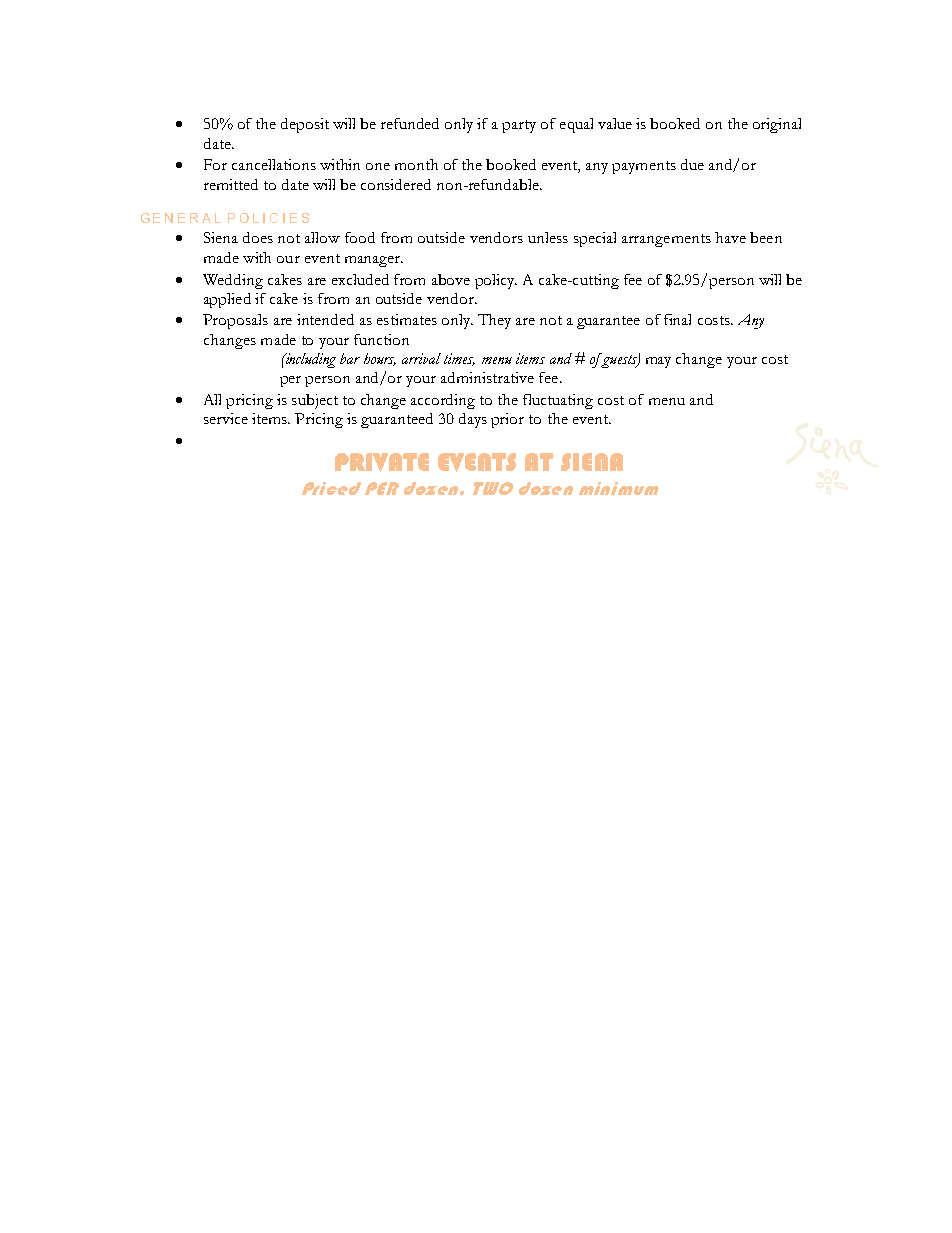 This screenshot has width=952, height=1233. What do you see at coordinates (382, 462) in the screenshot?
I see `PRIVATE` at bounding box center [382, 462].
